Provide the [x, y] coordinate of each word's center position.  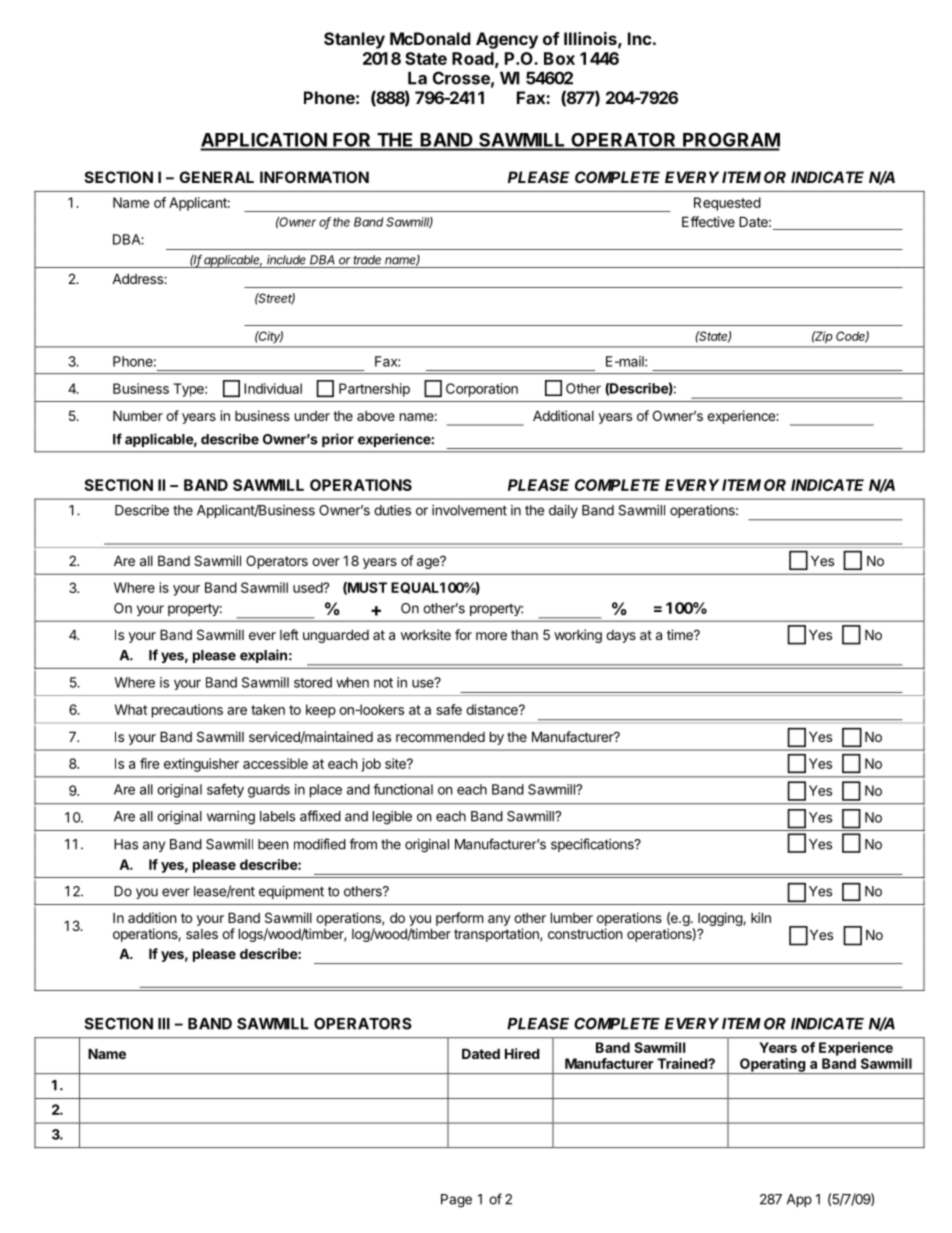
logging [721, 920]
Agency [507, 40]
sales [202, 934]
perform [459, 919]
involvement [469, 510]
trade [367, 260]
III [164, 1024]
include [286, 260]
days [621, 636]
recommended [440, 736]
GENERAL [216, 177]
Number [138, 415]
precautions [187, 711]
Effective [708, 221]
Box [559, 58]
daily [563, 511]
